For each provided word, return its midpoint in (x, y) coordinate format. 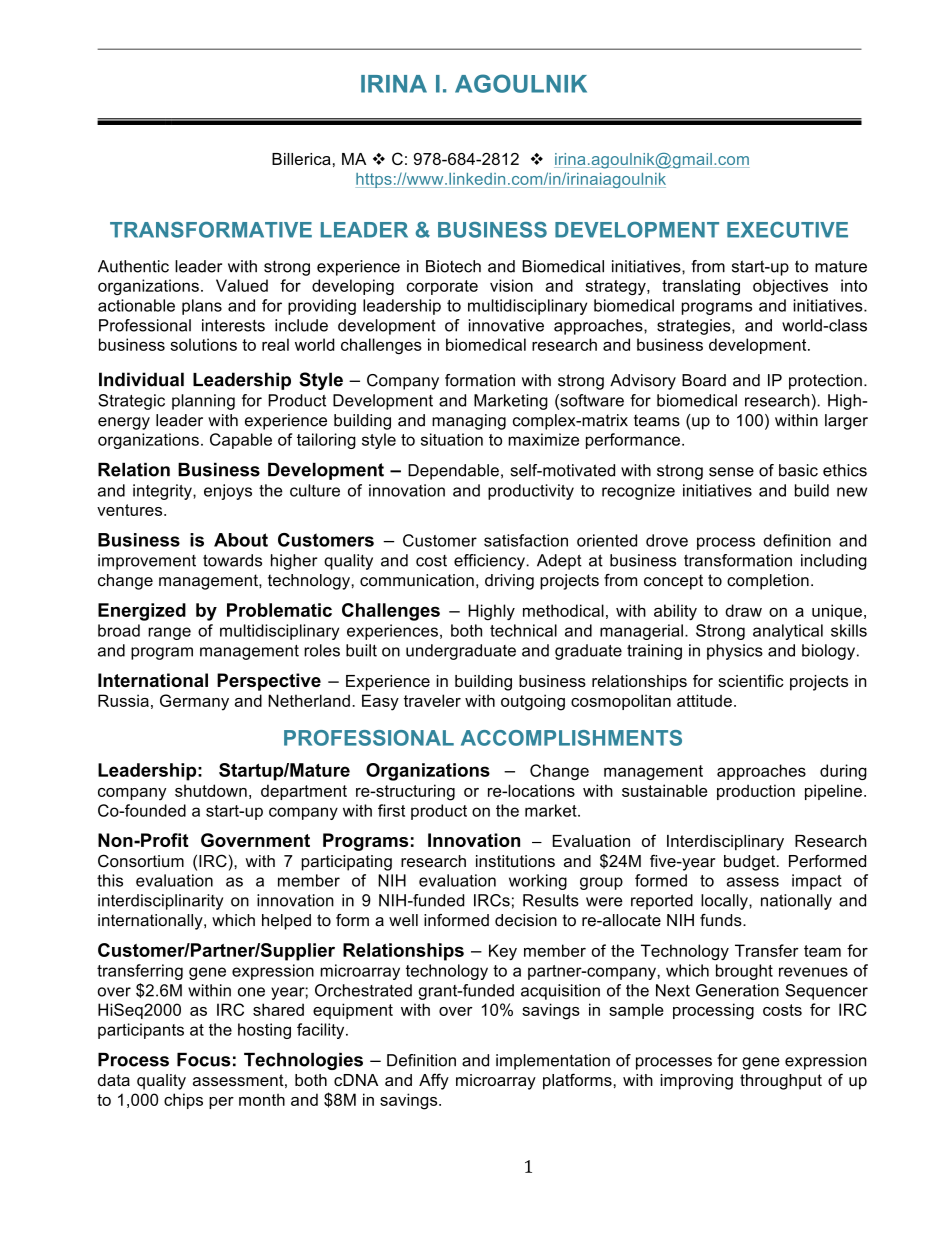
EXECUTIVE (787, 230)
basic (798, 470)
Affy (434, 1081)
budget (751, 863)
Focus (204, 1060)
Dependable (453, 472)
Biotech (453, 266)
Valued (242, 285)
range (169, 633)
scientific (751, 680)
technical (523, 630)
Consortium (141, 861)
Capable (241, 441)
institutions (515, 861)
